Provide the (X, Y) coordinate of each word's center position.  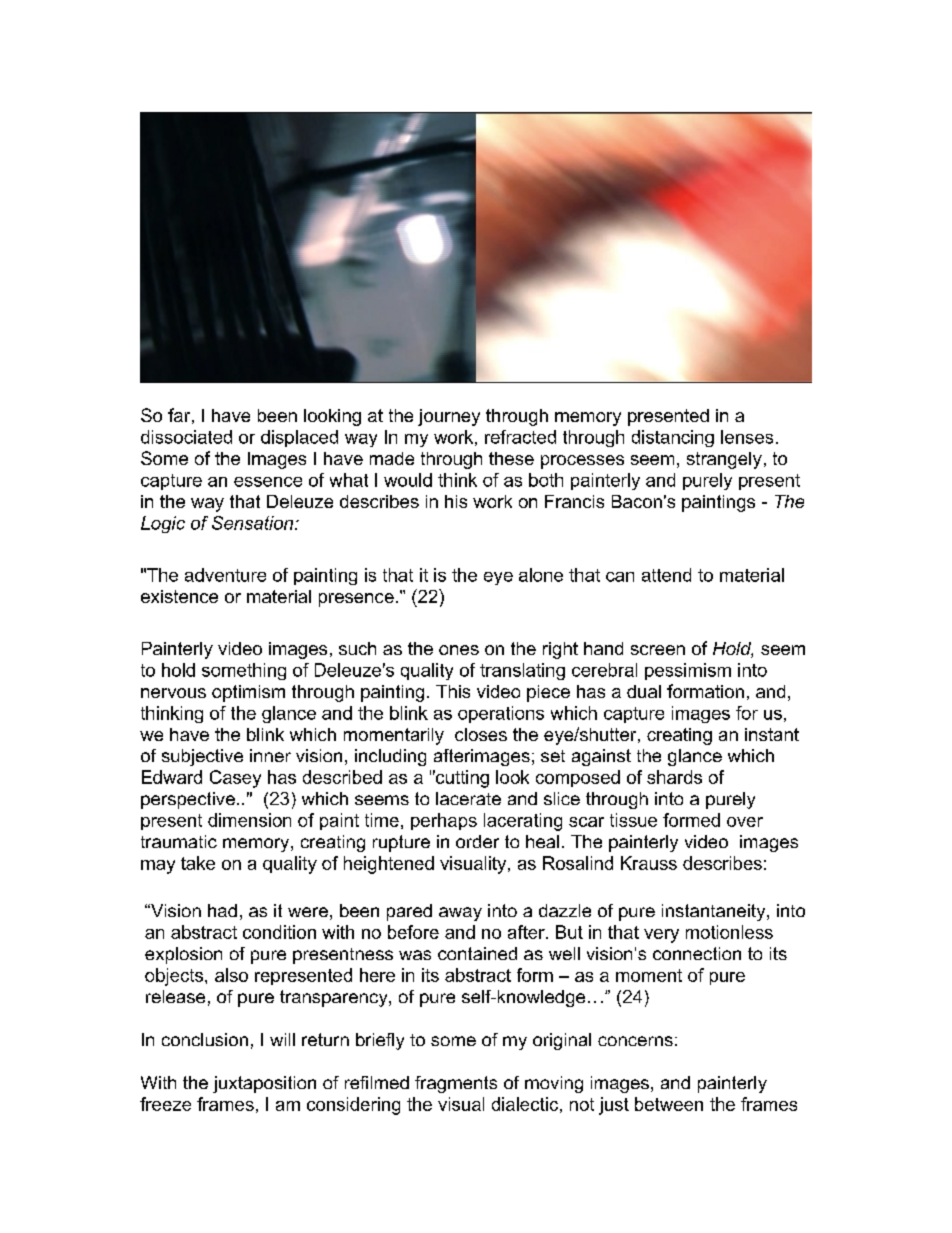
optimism (248, 693)
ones (459, 650)
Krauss (649, 863)
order (477, 841)
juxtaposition (264, 1084)
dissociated (186, 437)
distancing (673, 438)
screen (658, 650)
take (198, 863)
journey (449, 417)
